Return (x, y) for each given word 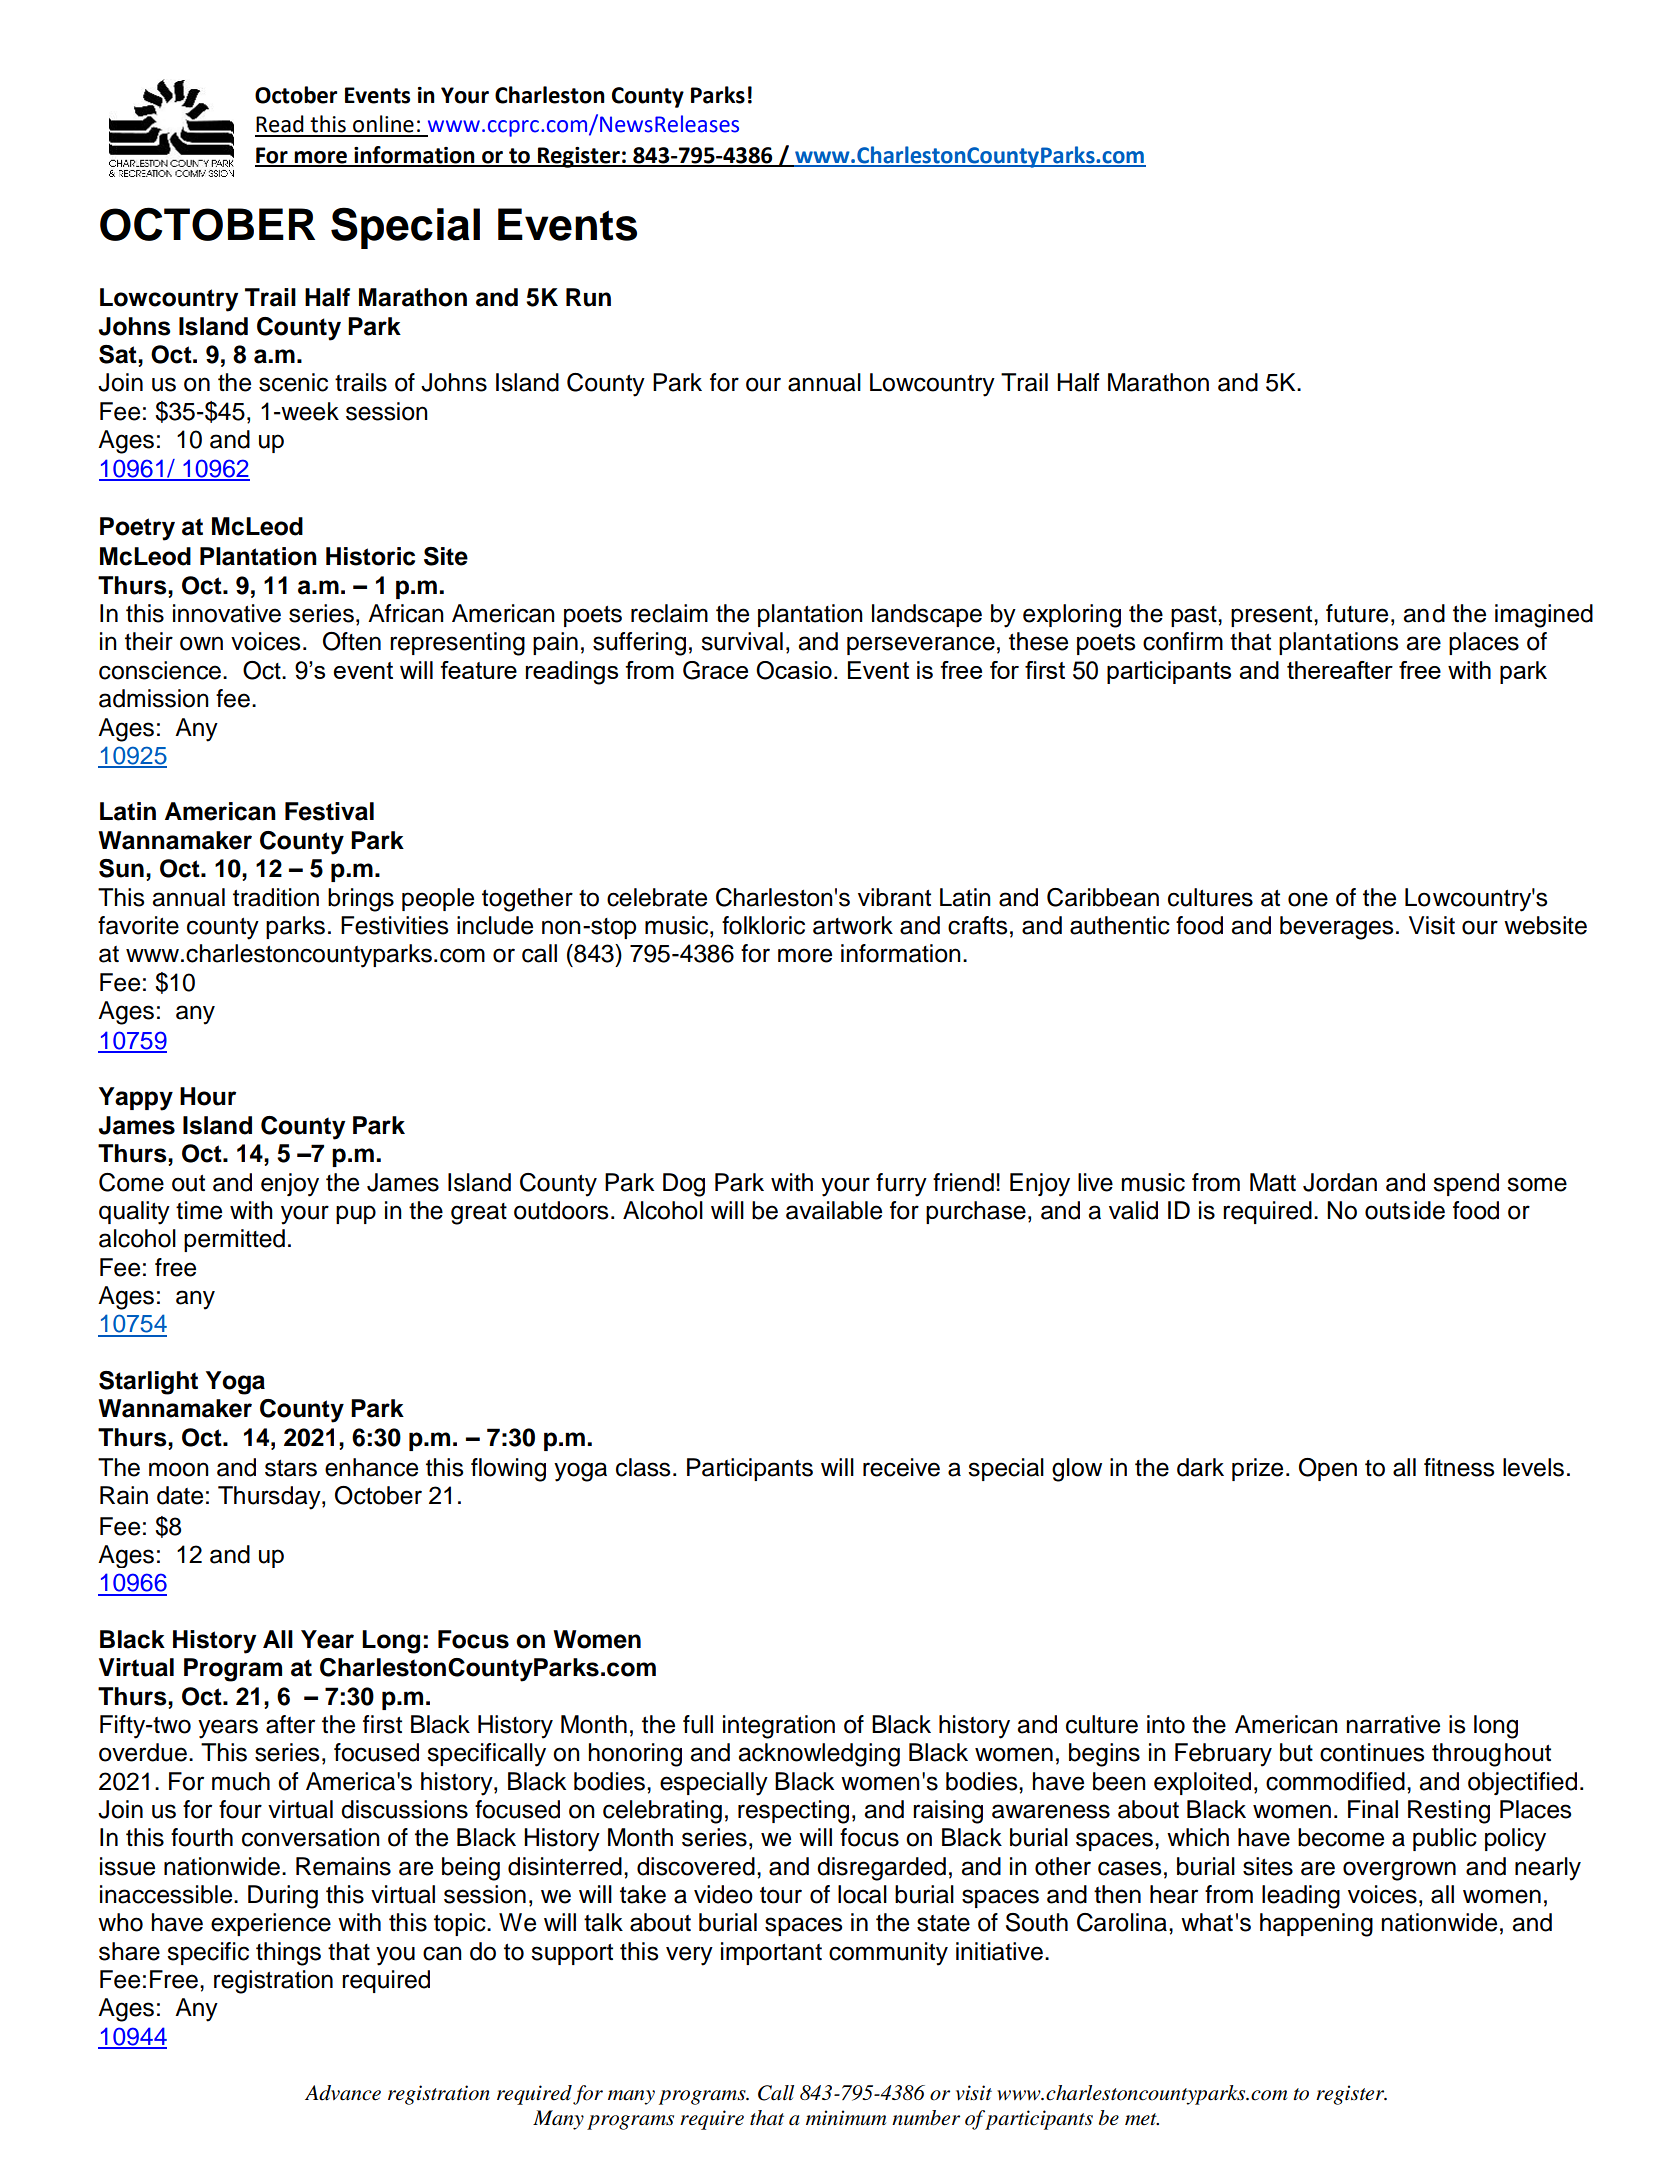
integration (779, 1727)
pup (356, 1214)
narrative (1393, 1724)
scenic (293, 382)
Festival (329, 811)
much (241, 1781)
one (1308, 899)
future (1357, 613)
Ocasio (794, 670)
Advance (343, 2093)
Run (588, 297)
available (834, 1210)
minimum (846, 2117)
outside (1405, 1210)
